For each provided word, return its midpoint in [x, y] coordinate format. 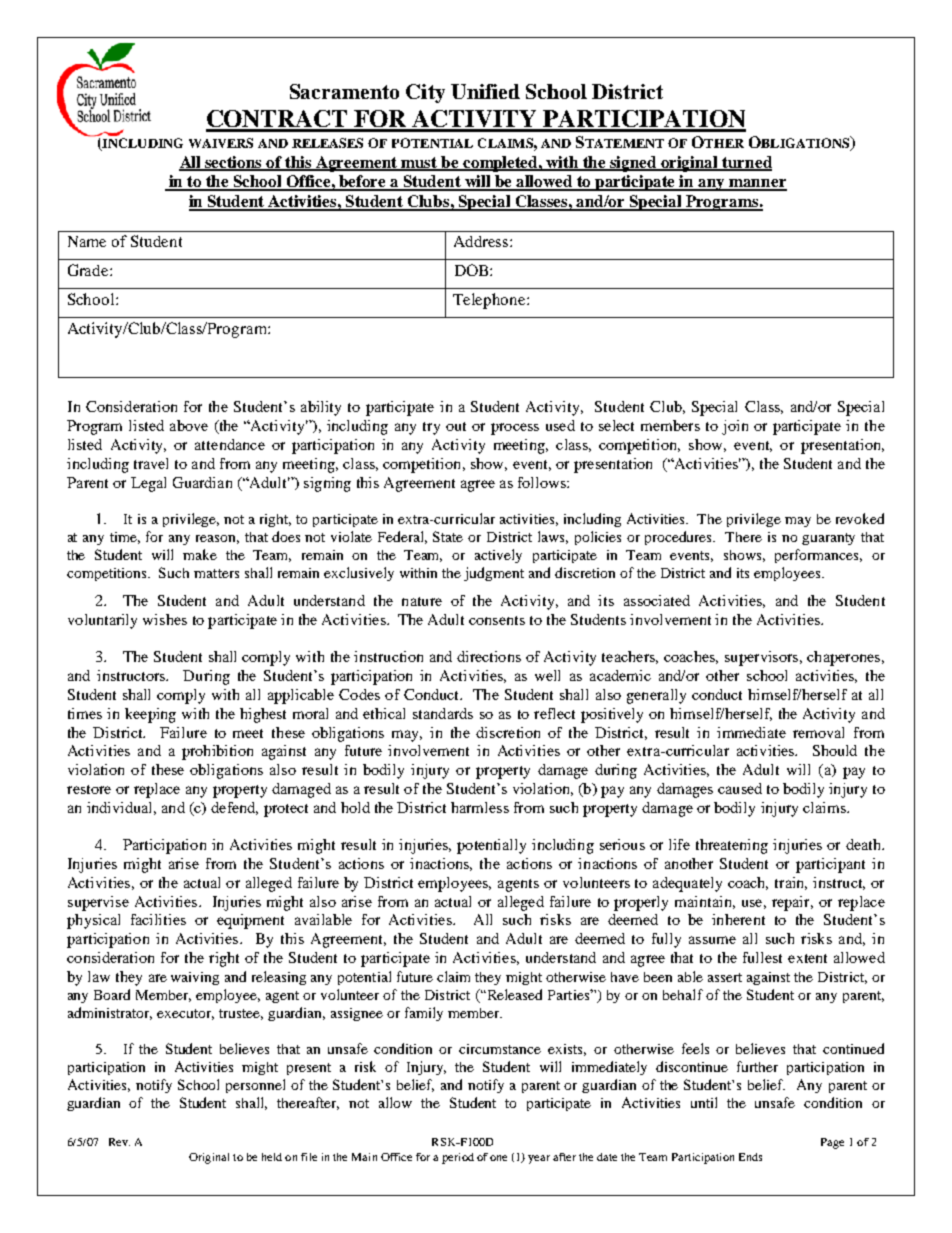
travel [151, 463]
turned [746, 163]
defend [234, 808]
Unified [485, 91]
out [456, 426]
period [458, 1158]
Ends [750, 1157]
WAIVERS [221, 143]
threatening [732, 846]
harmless [480, 807]
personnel [255, 1086]
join [735, 427]
